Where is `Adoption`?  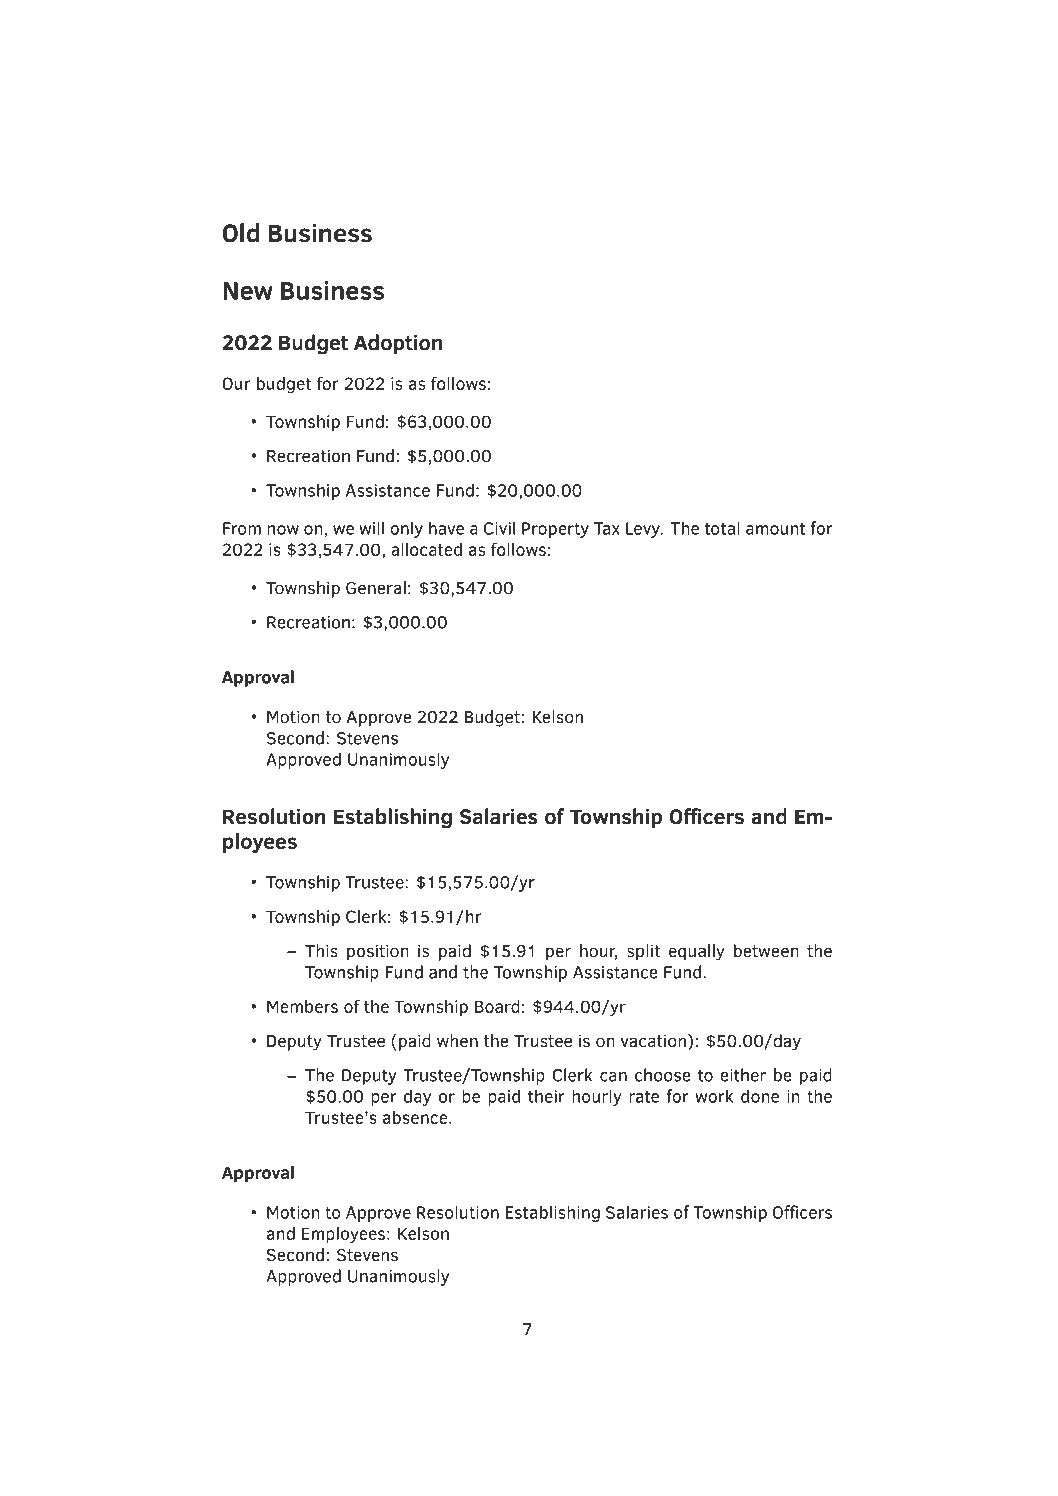
Adoption is located at coordinates (398, 344).
